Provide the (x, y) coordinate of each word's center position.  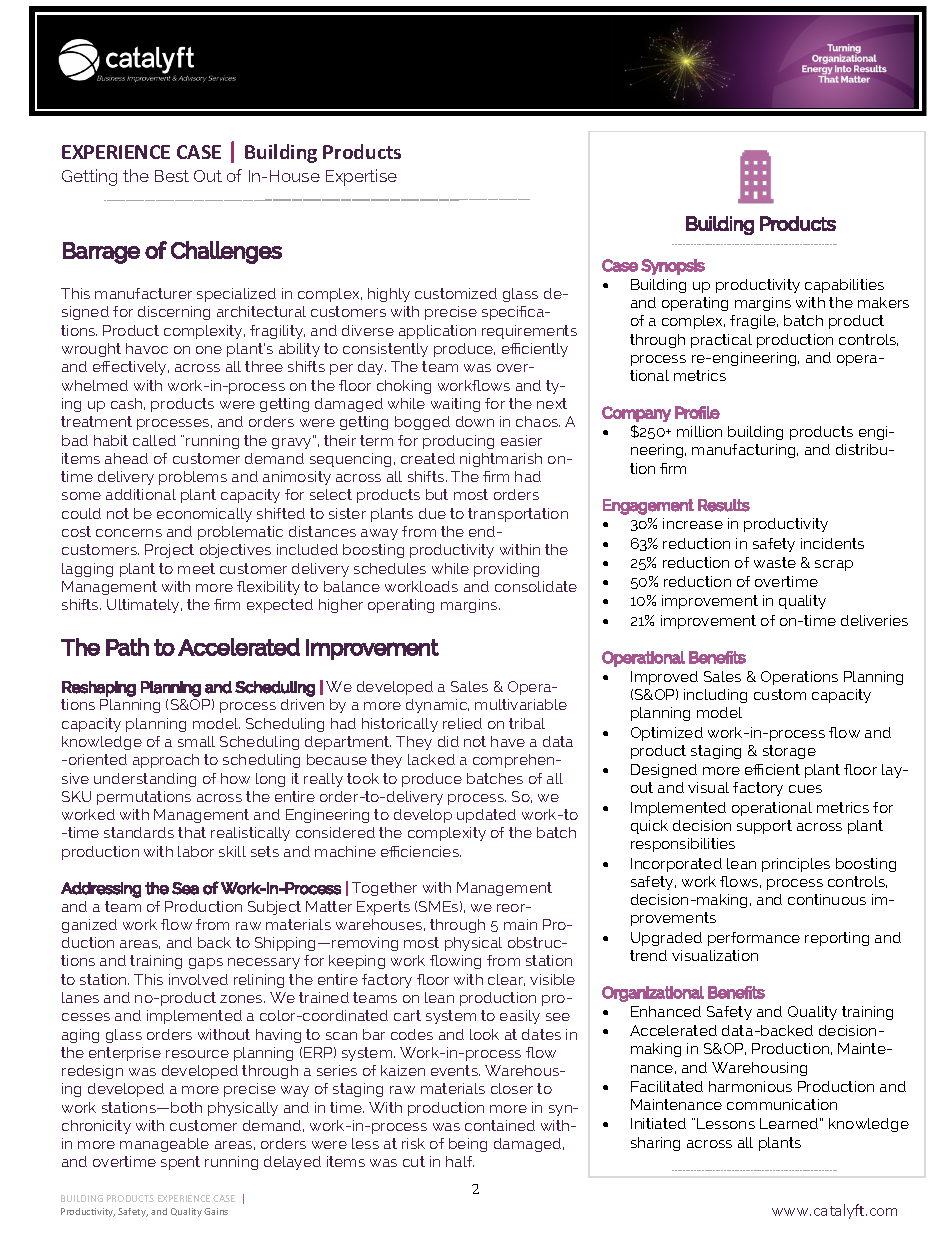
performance (754, 939)
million (699, 431)
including (715, 696)
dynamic (437, 706)
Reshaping (99, 689)
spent (180, 1163)
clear (506, 980)
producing (458, 442)
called (154, 440)
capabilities (844, 286)
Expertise (361, 177)
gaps (206, 963)
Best (172, 176)
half (460, 1161)
